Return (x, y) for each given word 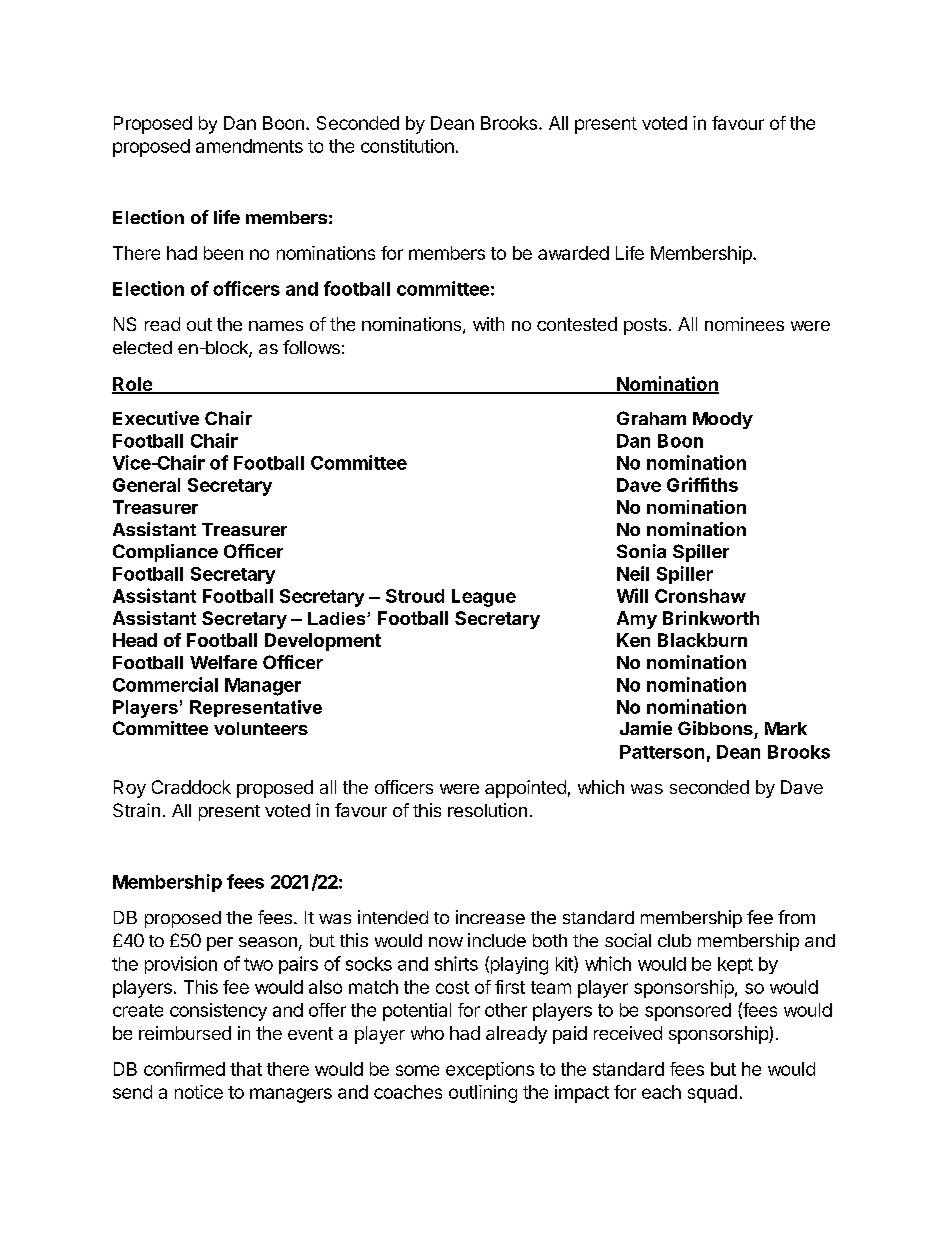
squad (712, 1094)
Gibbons (715, 728)
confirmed (184, 1069)
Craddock (191, 787)
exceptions (490, 1071)
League (484, 598)
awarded (573, 253)
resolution (487, 810)
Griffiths (702, 484)
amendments (249, 146)
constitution (407, 146)
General (146, 485)
